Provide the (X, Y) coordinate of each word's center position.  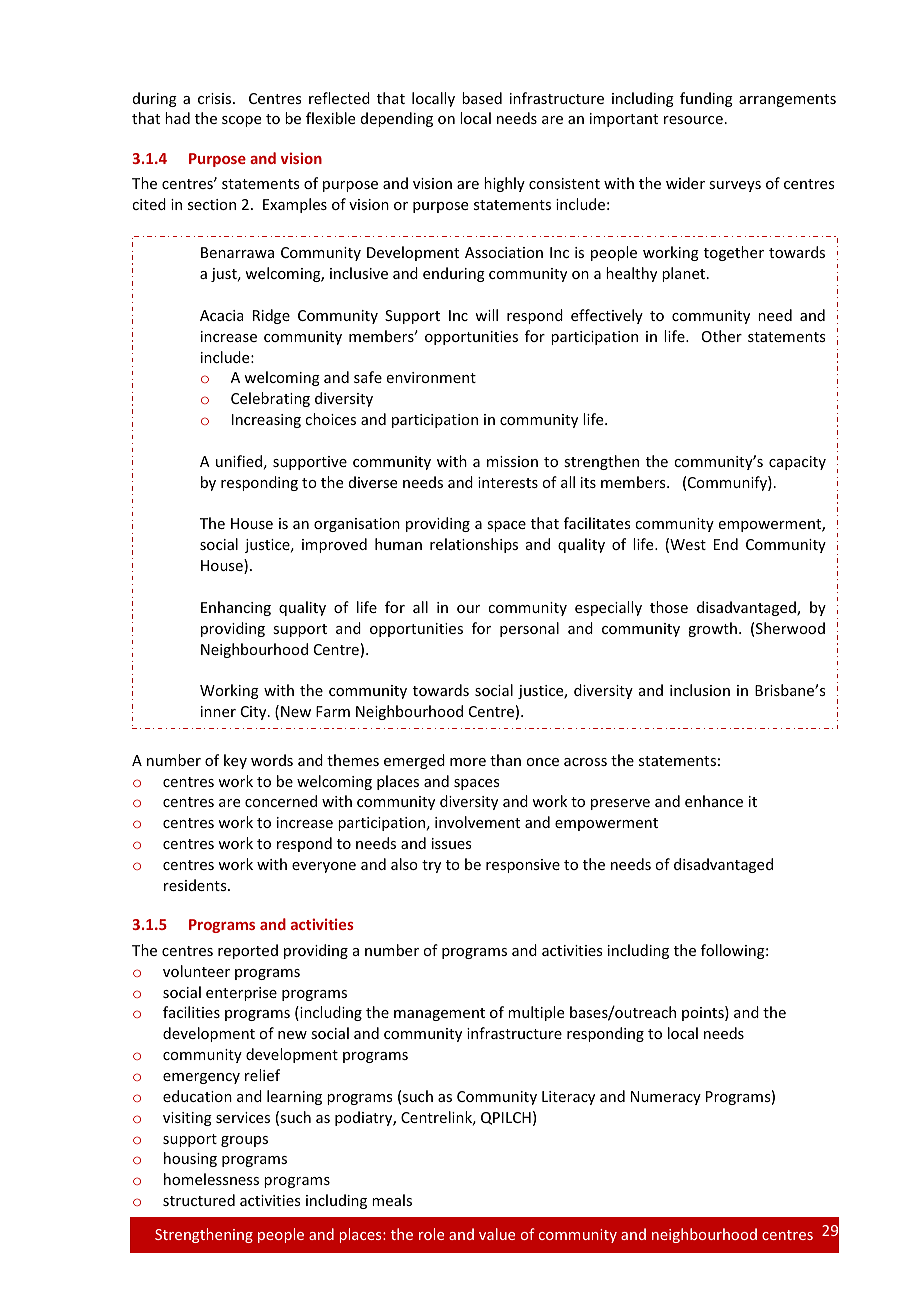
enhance (714, 801)
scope (241, 121)
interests (508, 482)
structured (199, 1200)
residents (196, 885)
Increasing (266, 421)
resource (693, 120)
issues (451, 843)
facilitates (597, 523)
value (497, 1234)
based (482, 98)
